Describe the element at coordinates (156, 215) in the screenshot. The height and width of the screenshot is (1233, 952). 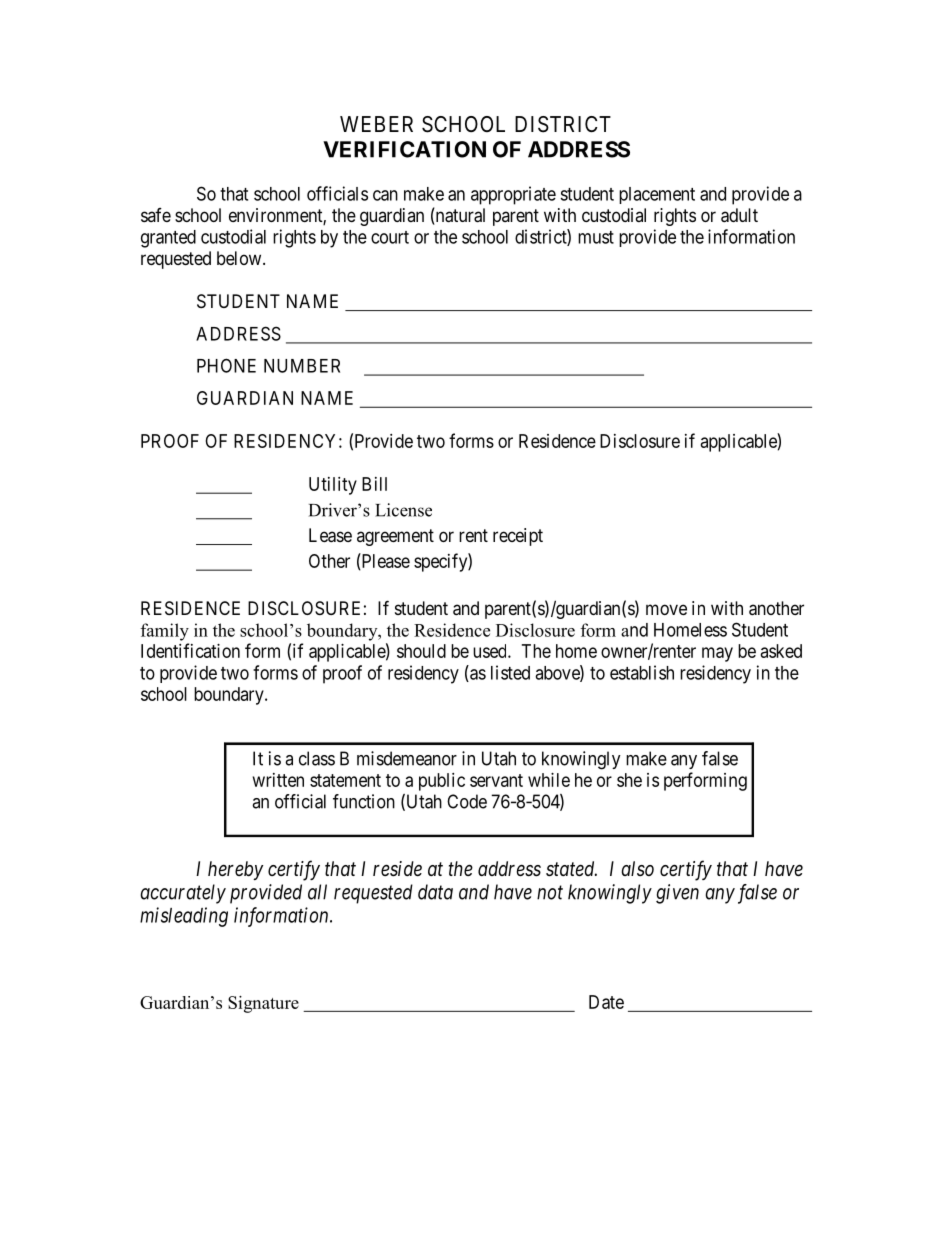
I see `safe` at that location.
